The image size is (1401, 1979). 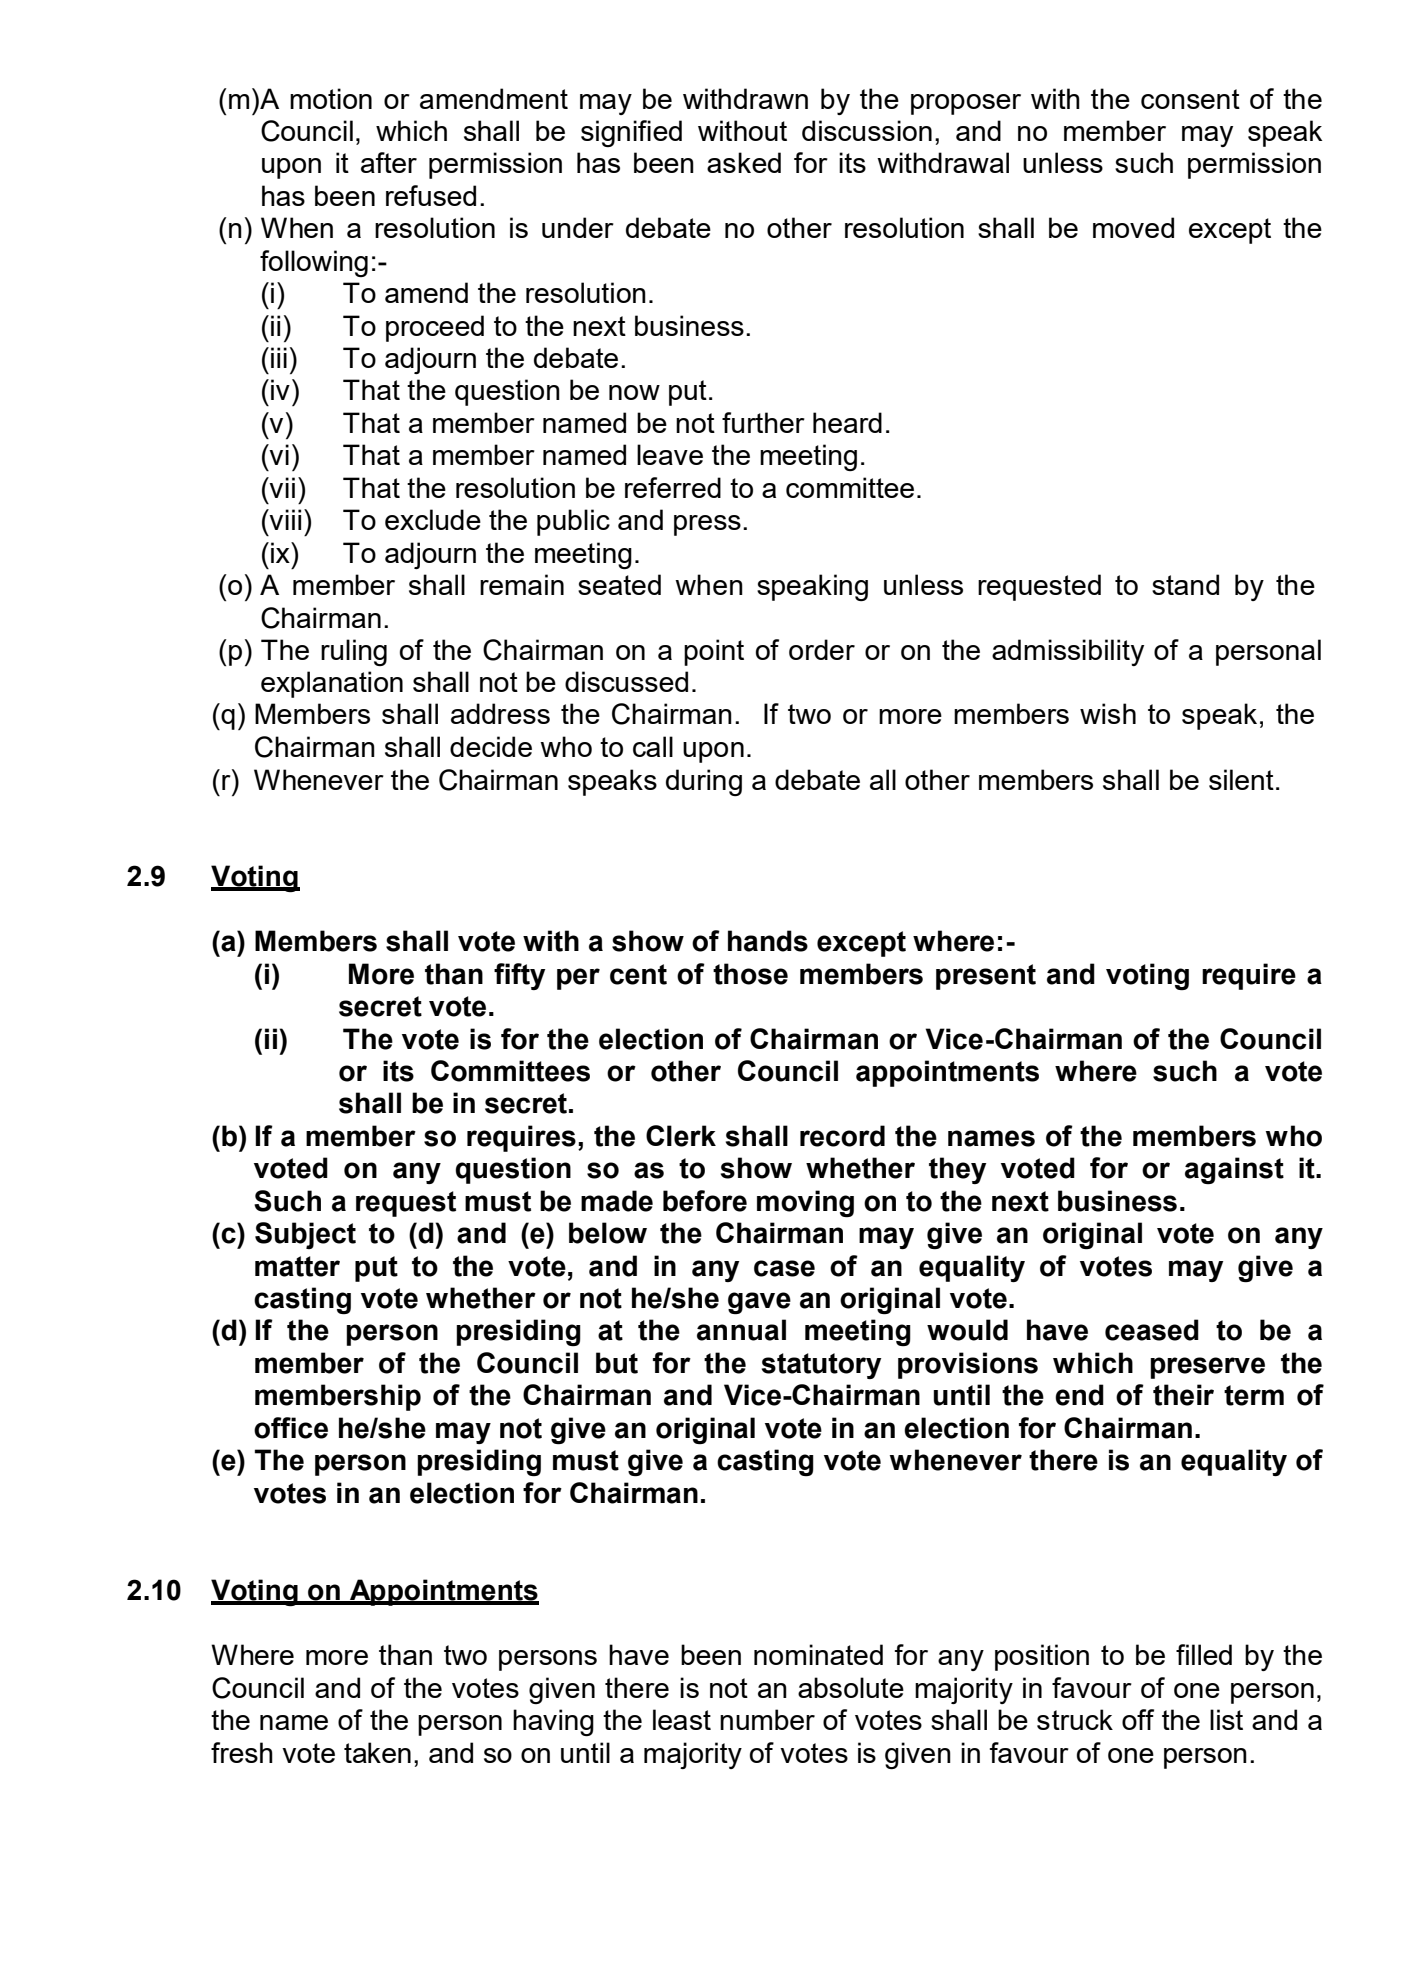 I want to click on present, so click(x=986, y=977).
